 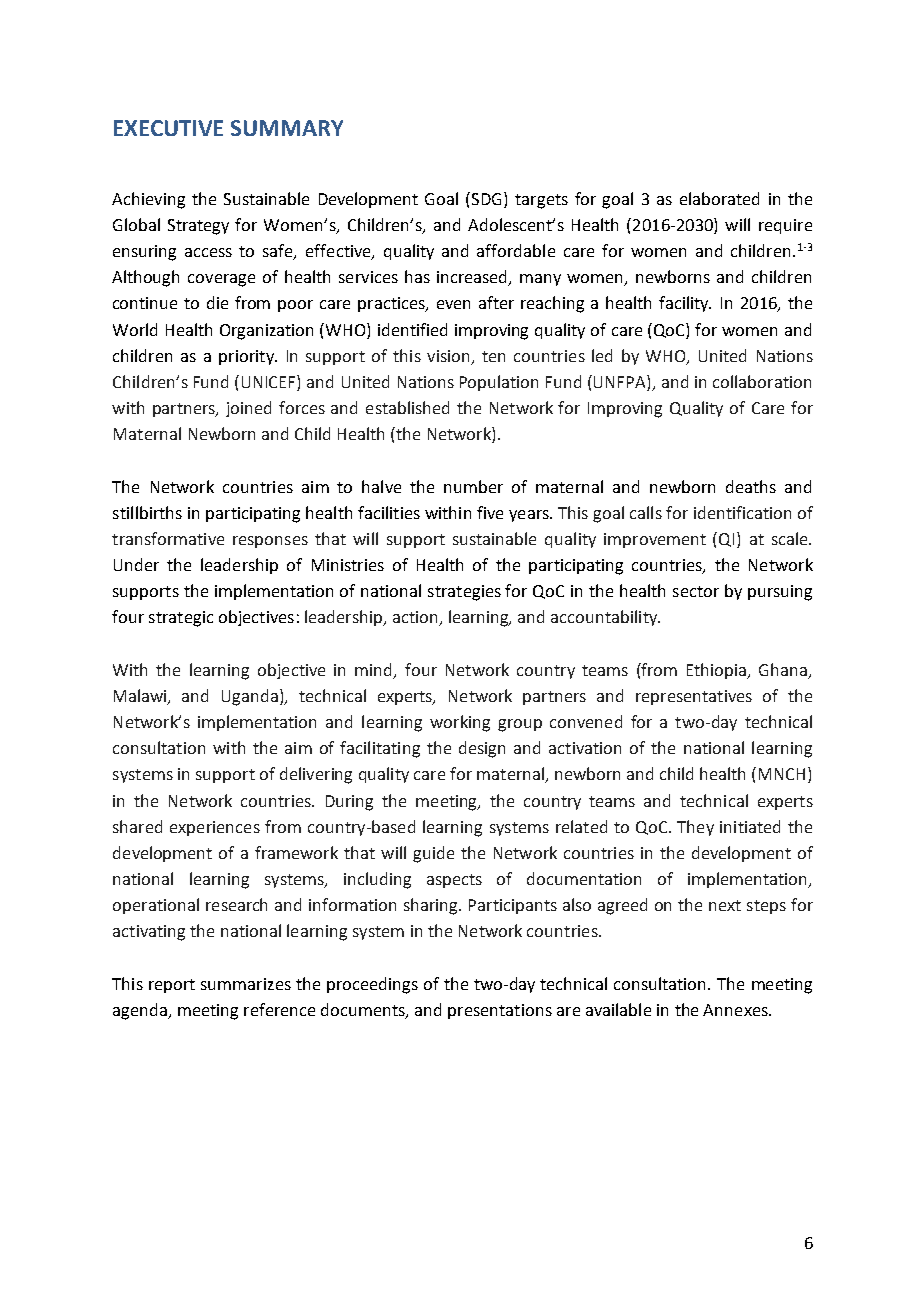 I want to click on transformative, so click(x=168, y=538).
